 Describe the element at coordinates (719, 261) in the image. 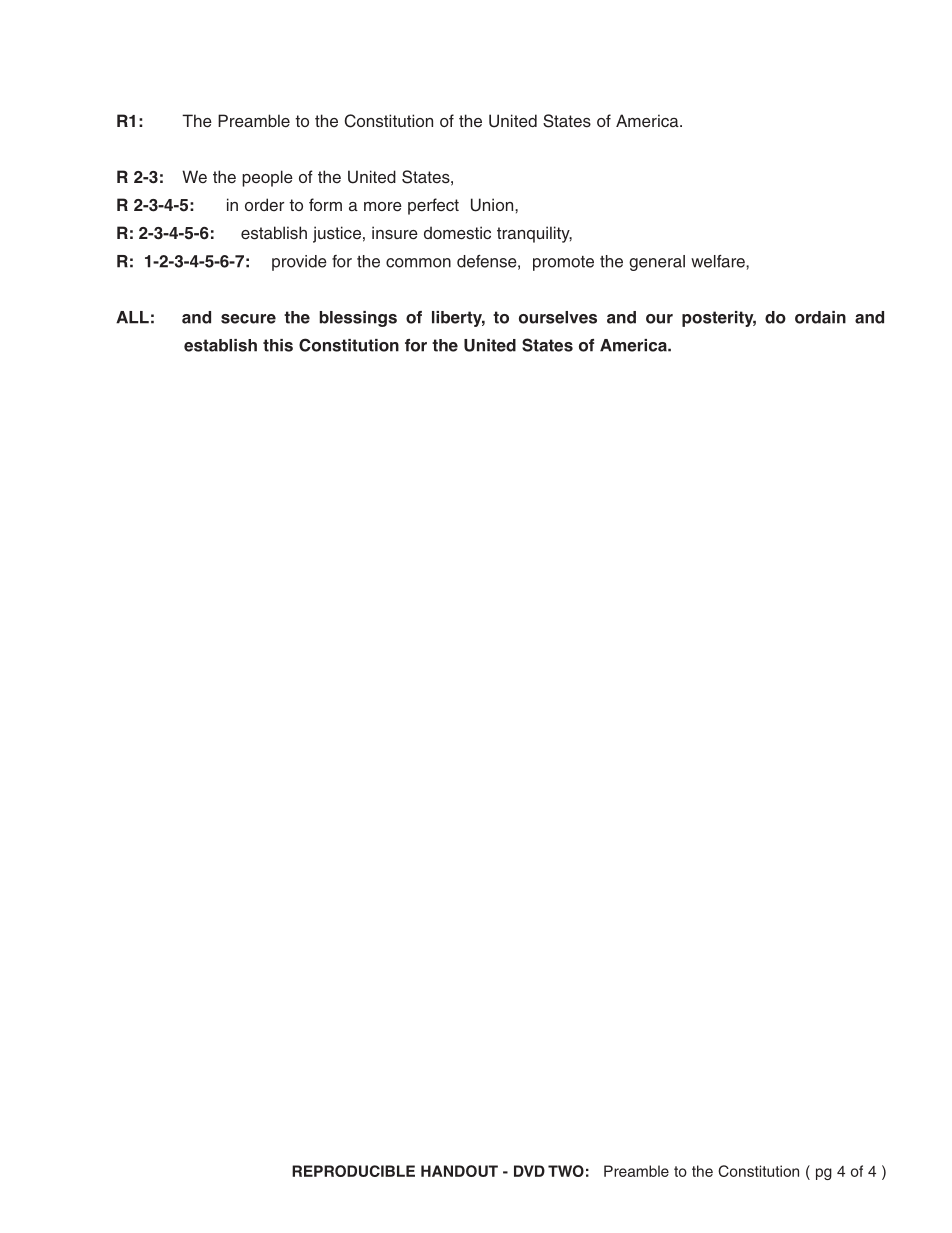

I see `welfare` at that location.
